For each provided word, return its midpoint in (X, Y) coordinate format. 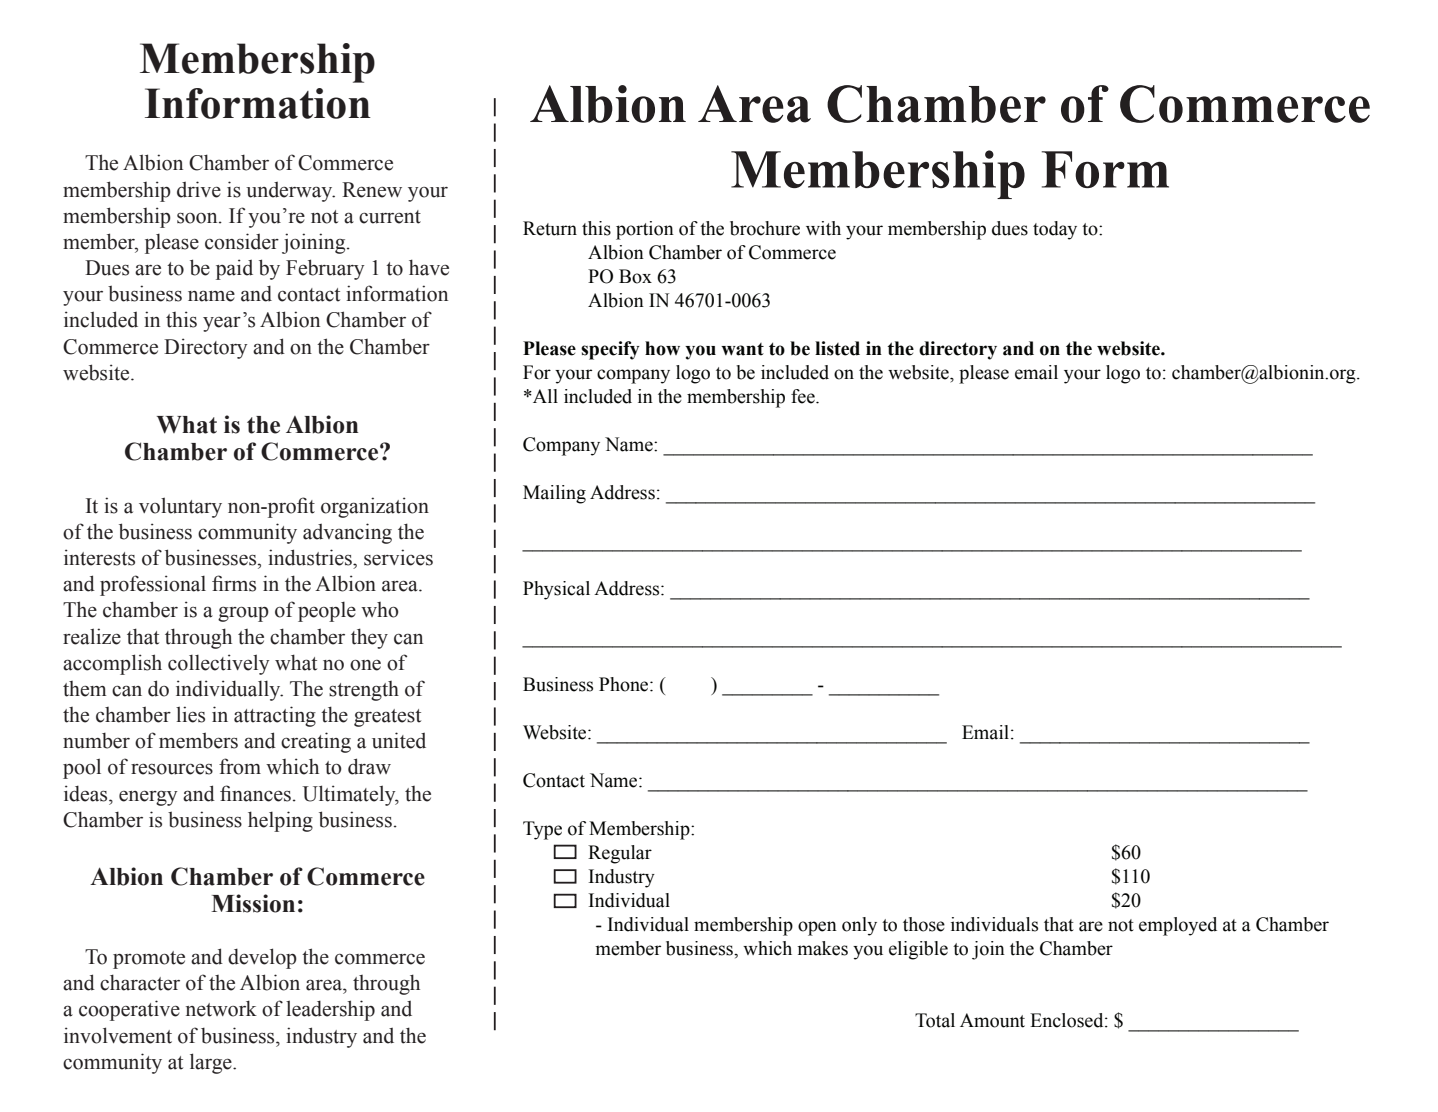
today (1055, 230)
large (212, 1063)
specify (610, 350)
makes (823, 948)
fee (804, 396)
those (924, 924)
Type (542, 830)
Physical (556, 590)
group (243, 614)
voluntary (180, 507)
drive (199, 189)
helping (280, 821)
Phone (625, 684)
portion (645, 230)
